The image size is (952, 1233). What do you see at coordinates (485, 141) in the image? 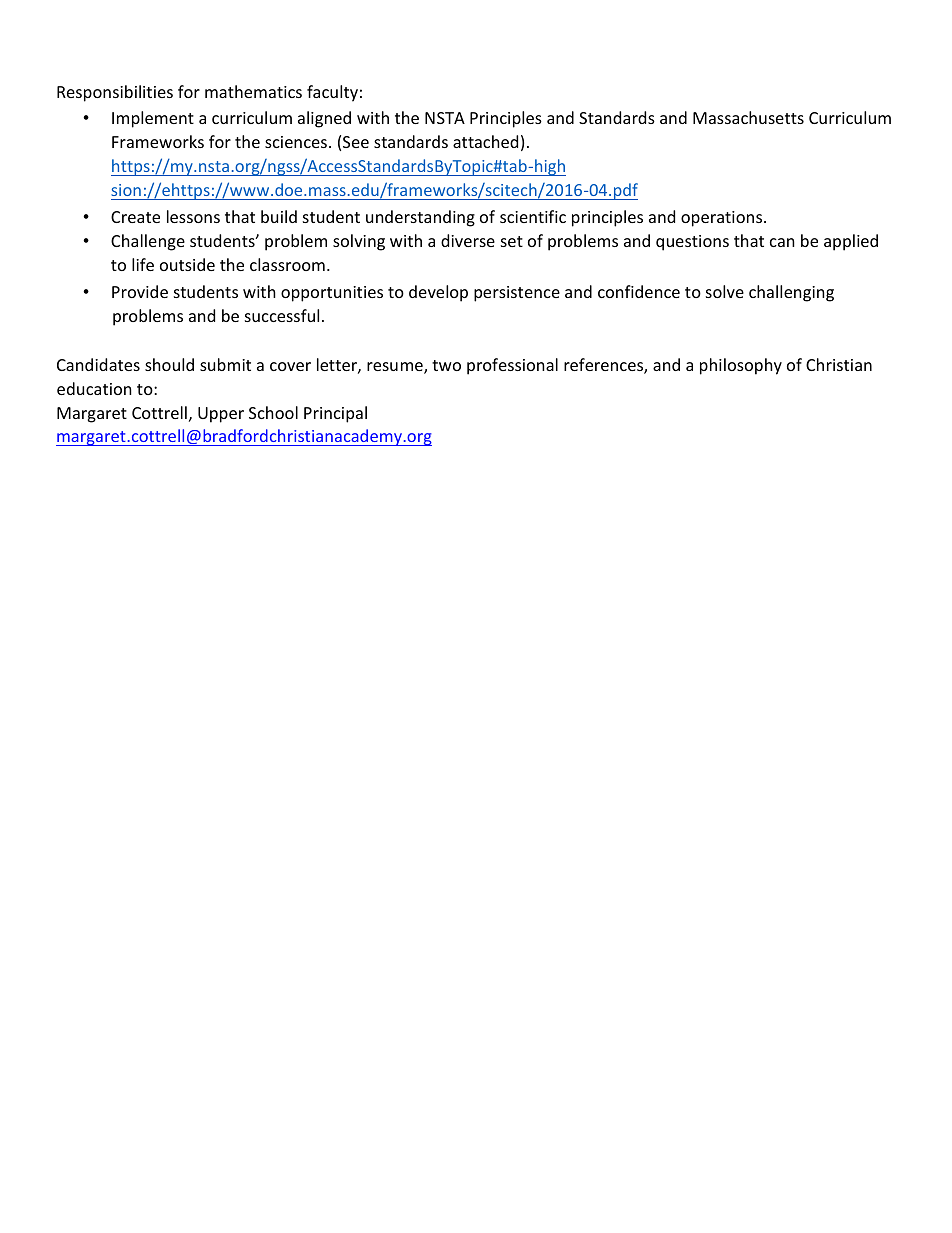
I see `attached` at bounding box center [485, 141].
